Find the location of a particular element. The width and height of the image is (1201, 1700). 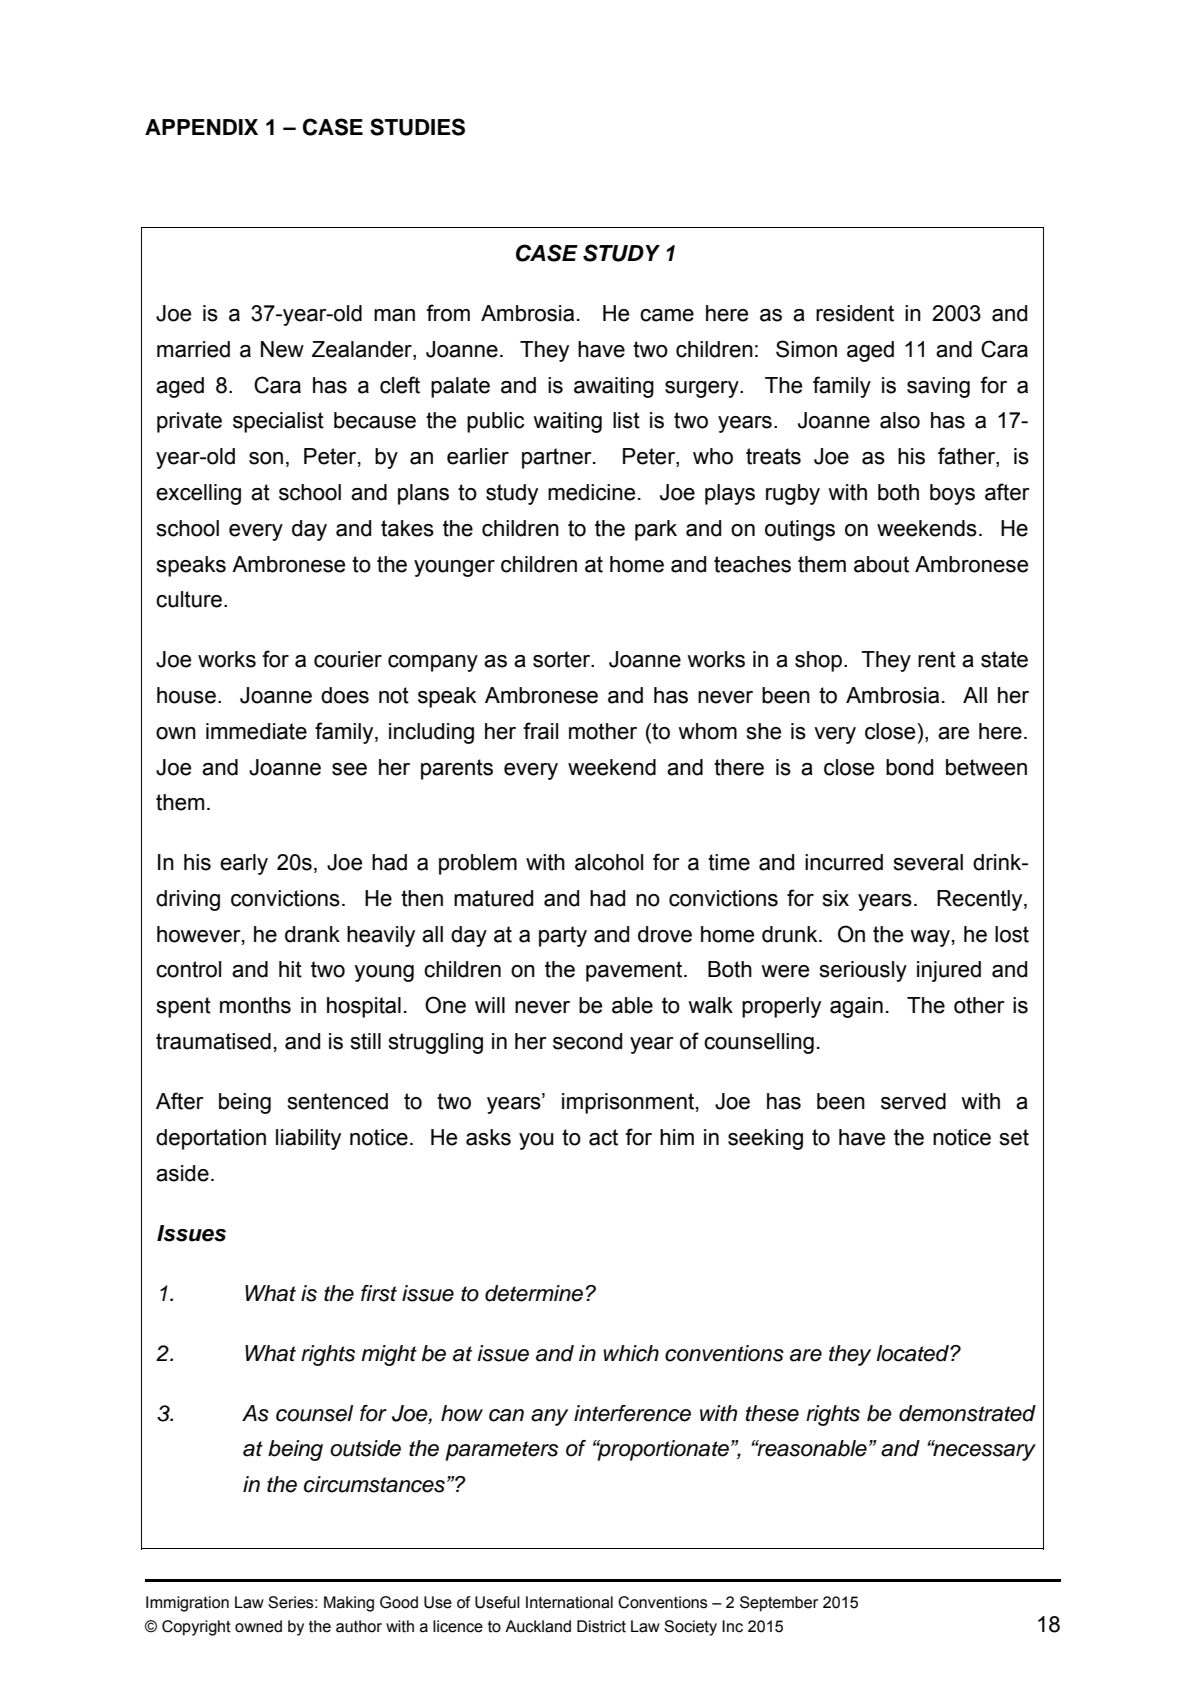

courier is located at coordinates (348, 659).
